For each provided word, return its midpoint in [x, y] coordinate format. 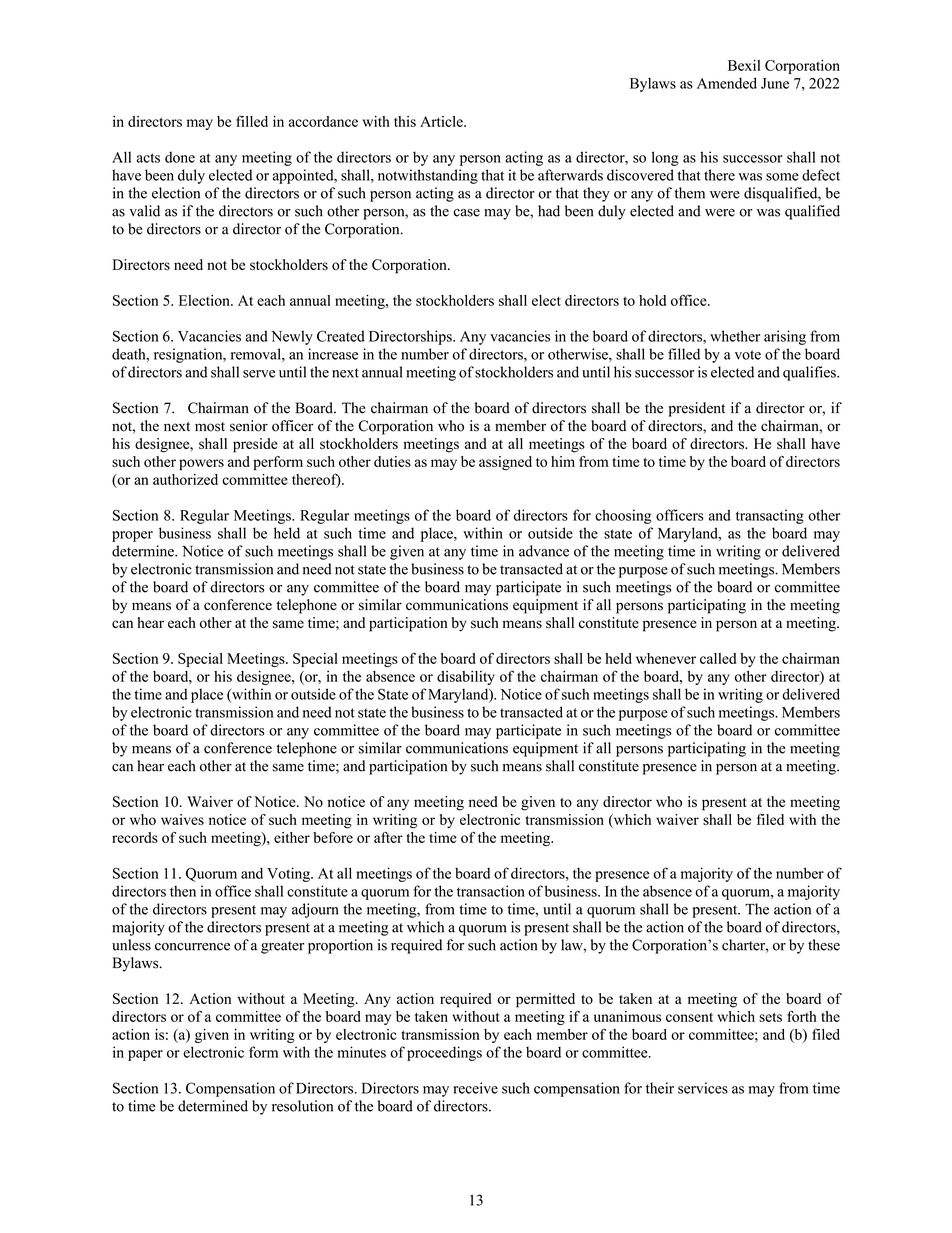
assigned [505, 463]
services [703, 1088]
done [180, 157]
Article [442, 121]
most [210, 427]
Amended [727, 83]
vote [748, 355]
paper [145, 1055]
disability [466, 678]
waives [182, 819]
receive [475, 1088]
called [718, 658]
